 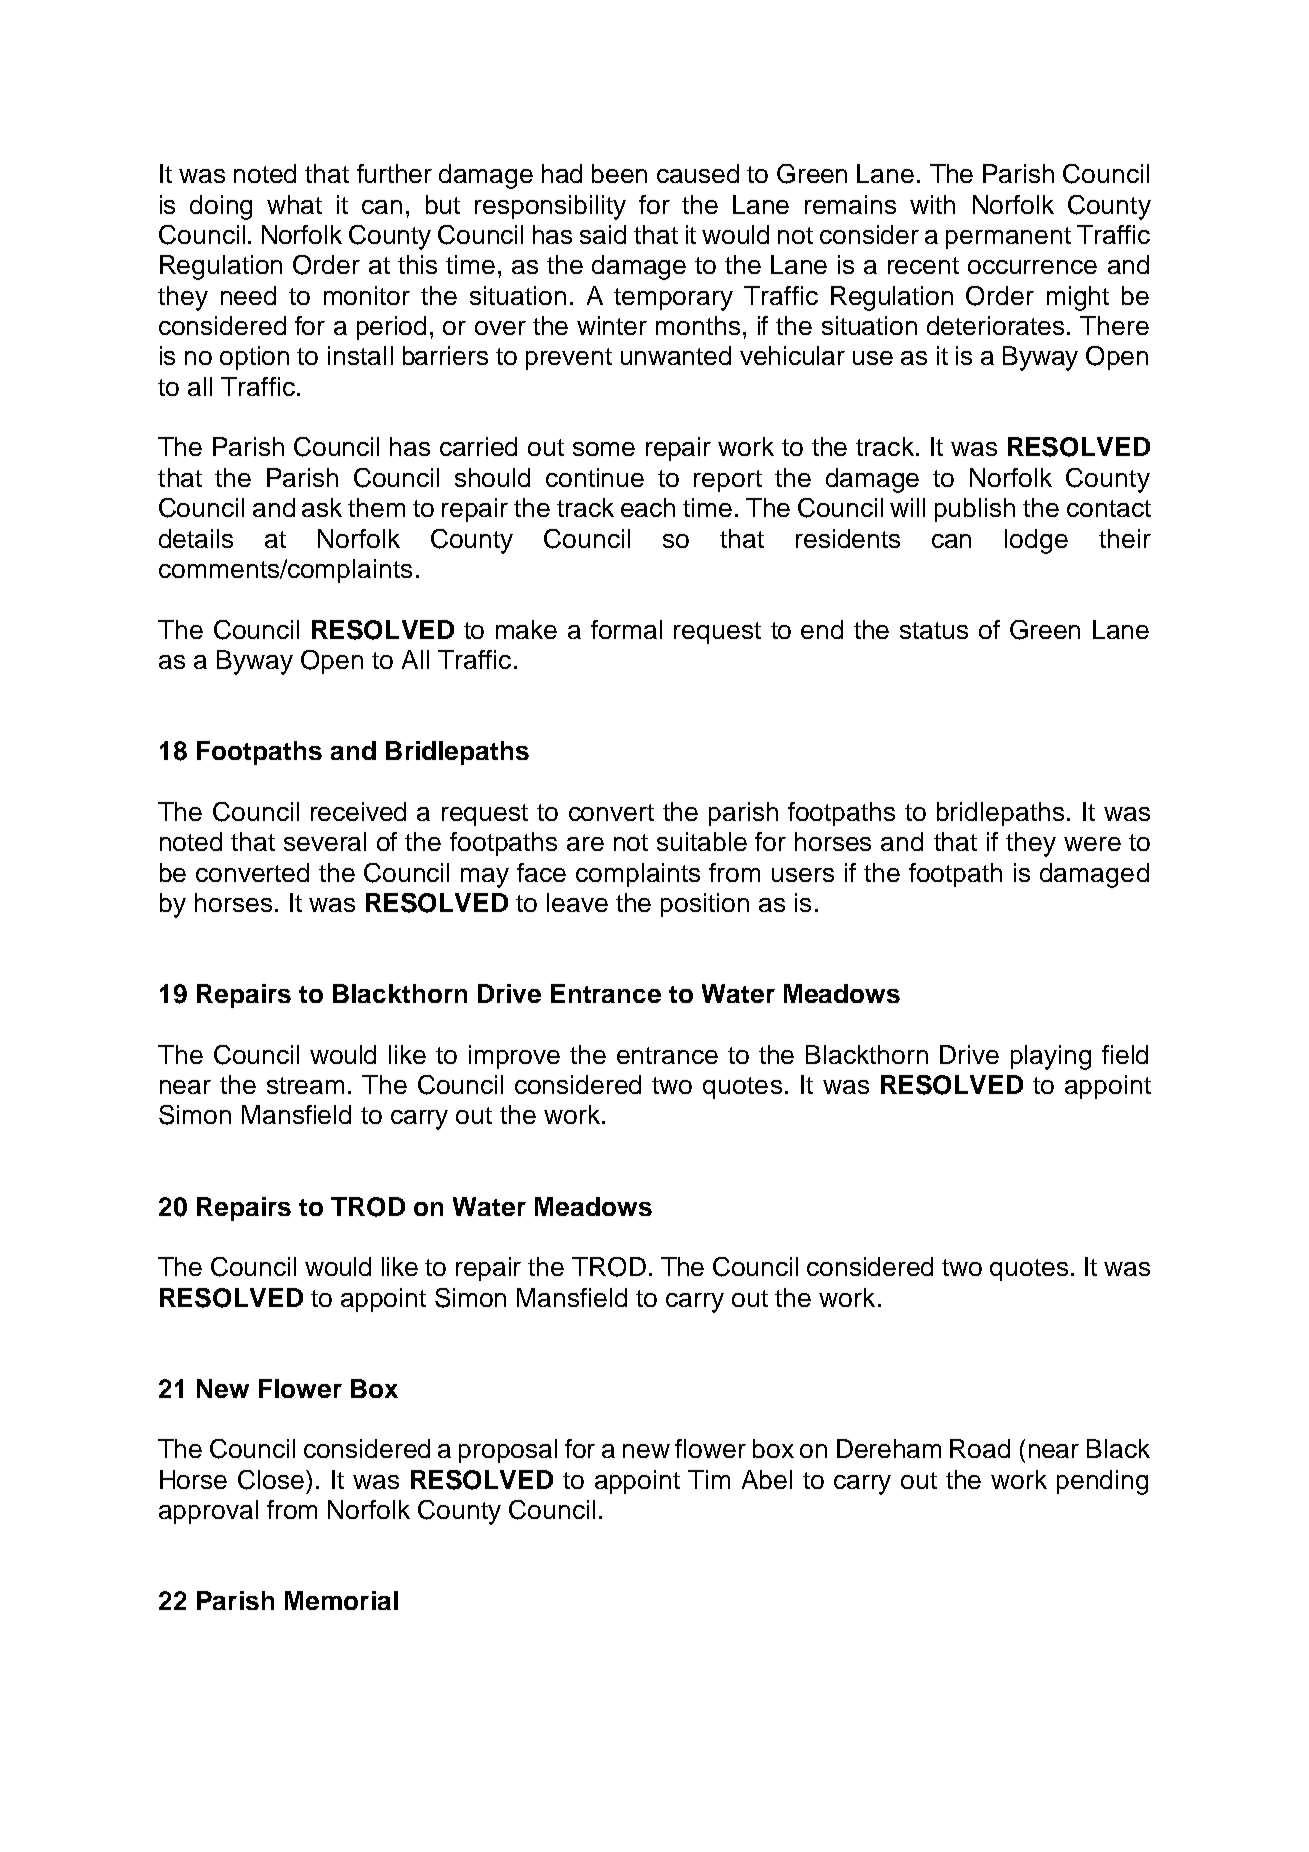 What do you see at coordinates (1008, 238) in the screenshot?
I see `permanent` at bounding box center [1008, 238].
